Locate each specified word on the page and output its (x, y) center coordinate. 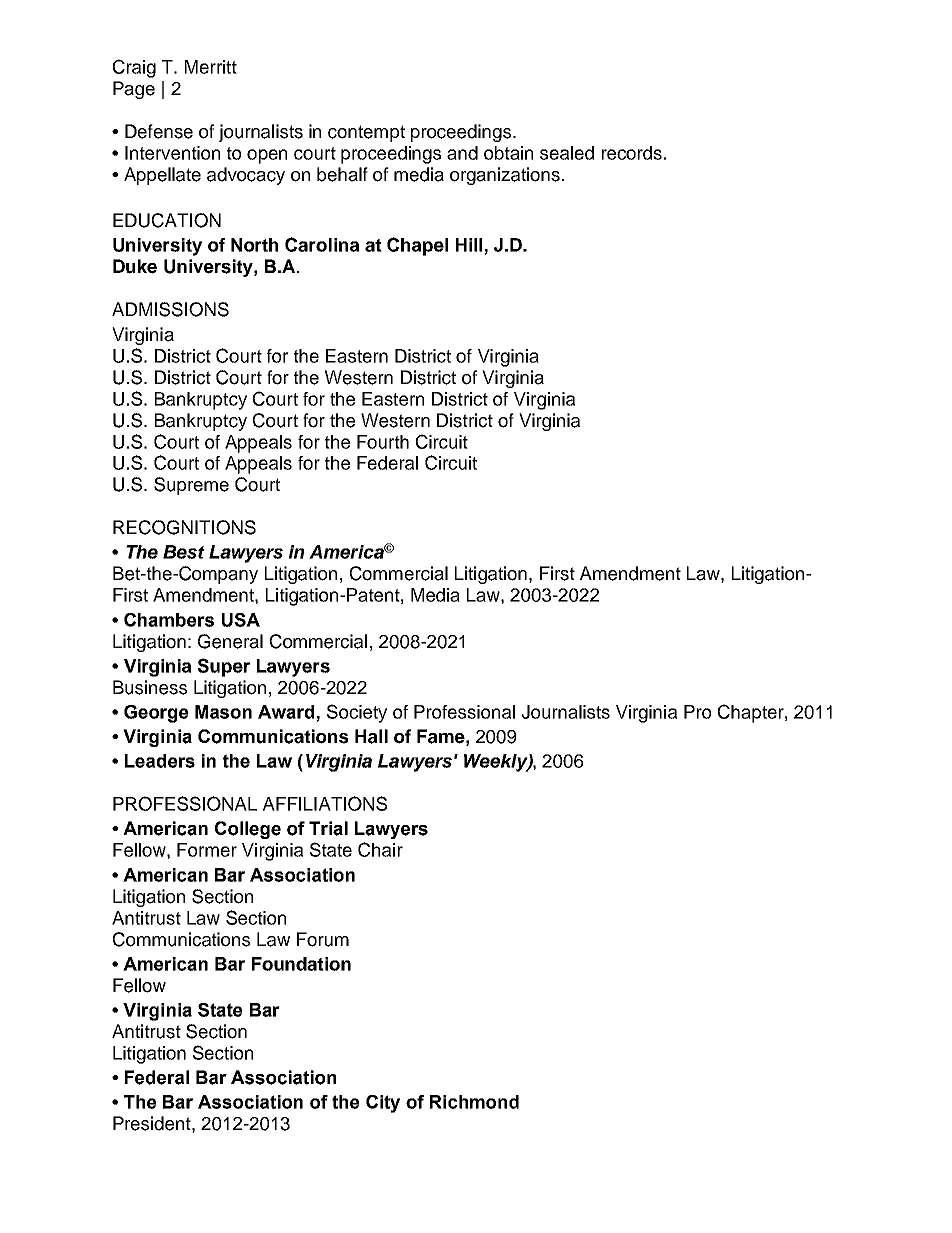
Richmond (474, 1102)
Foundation (301, 964)
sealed (567, 153)
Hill (469, 245)
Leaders (160, 761)
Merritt (211, 67)
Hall (371, 736)
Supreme (191, 486)
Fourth (383, 442)
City (383, 1104)
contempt (366, 133)
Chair (380, 849)
